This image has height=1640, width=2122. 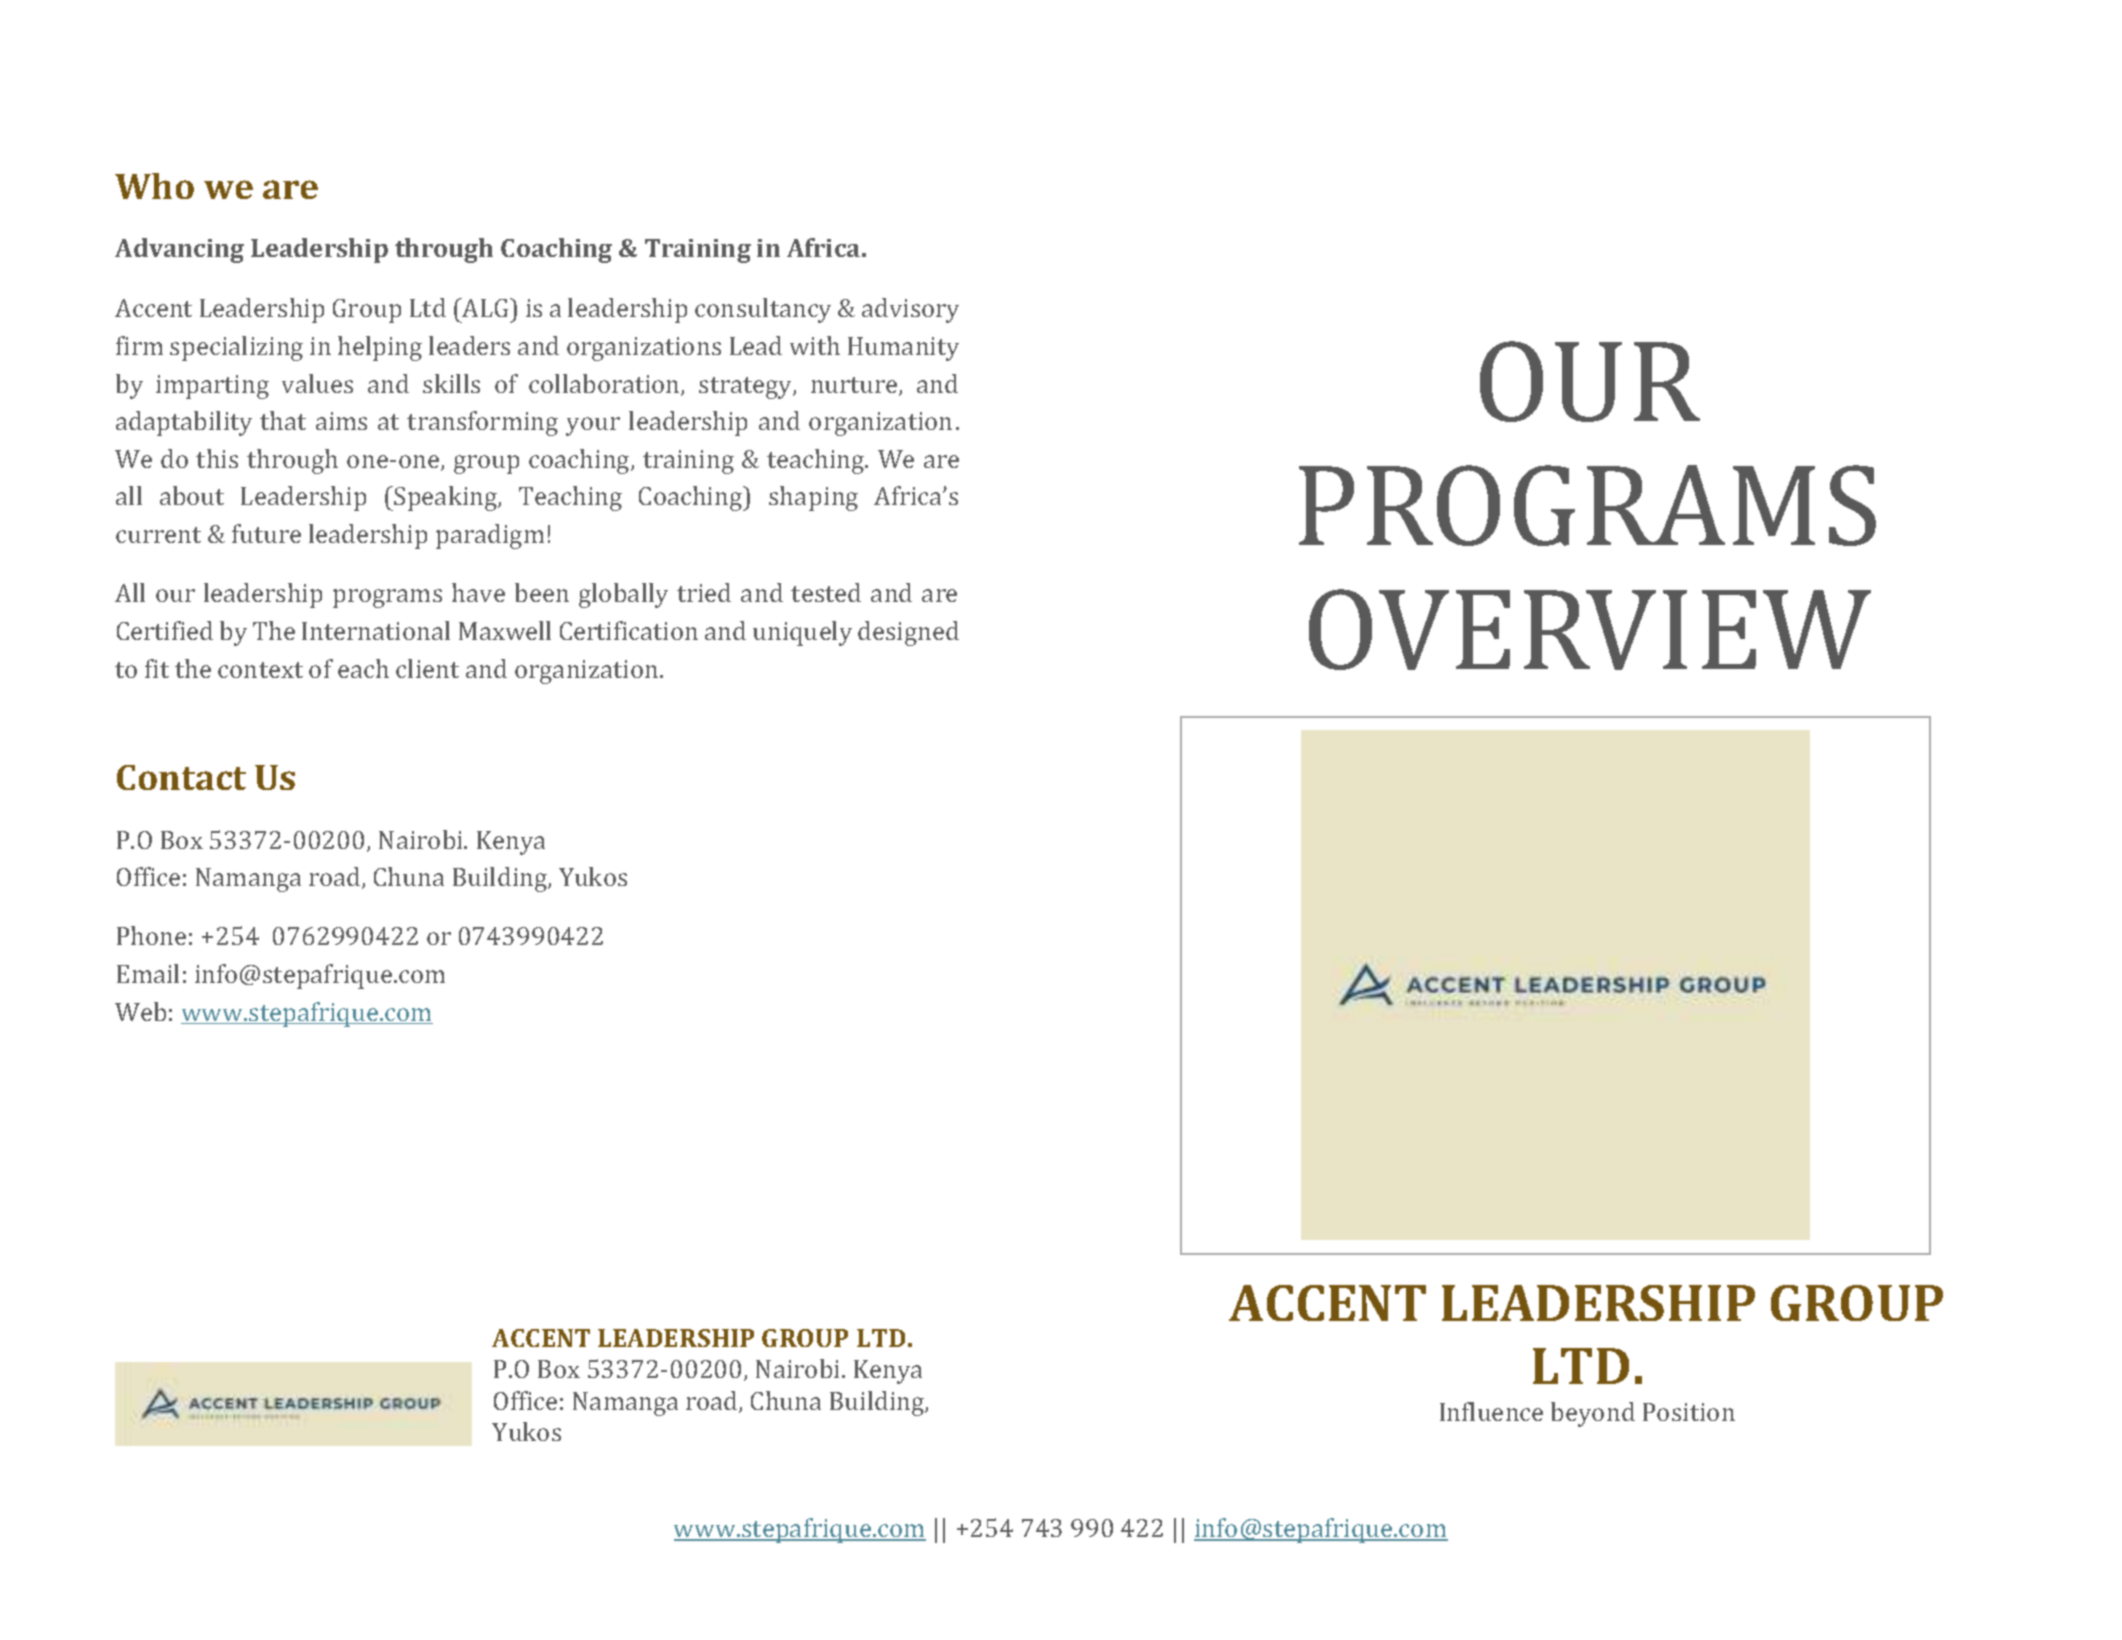 I want to click on Contact, so click(x=181, y=777).
